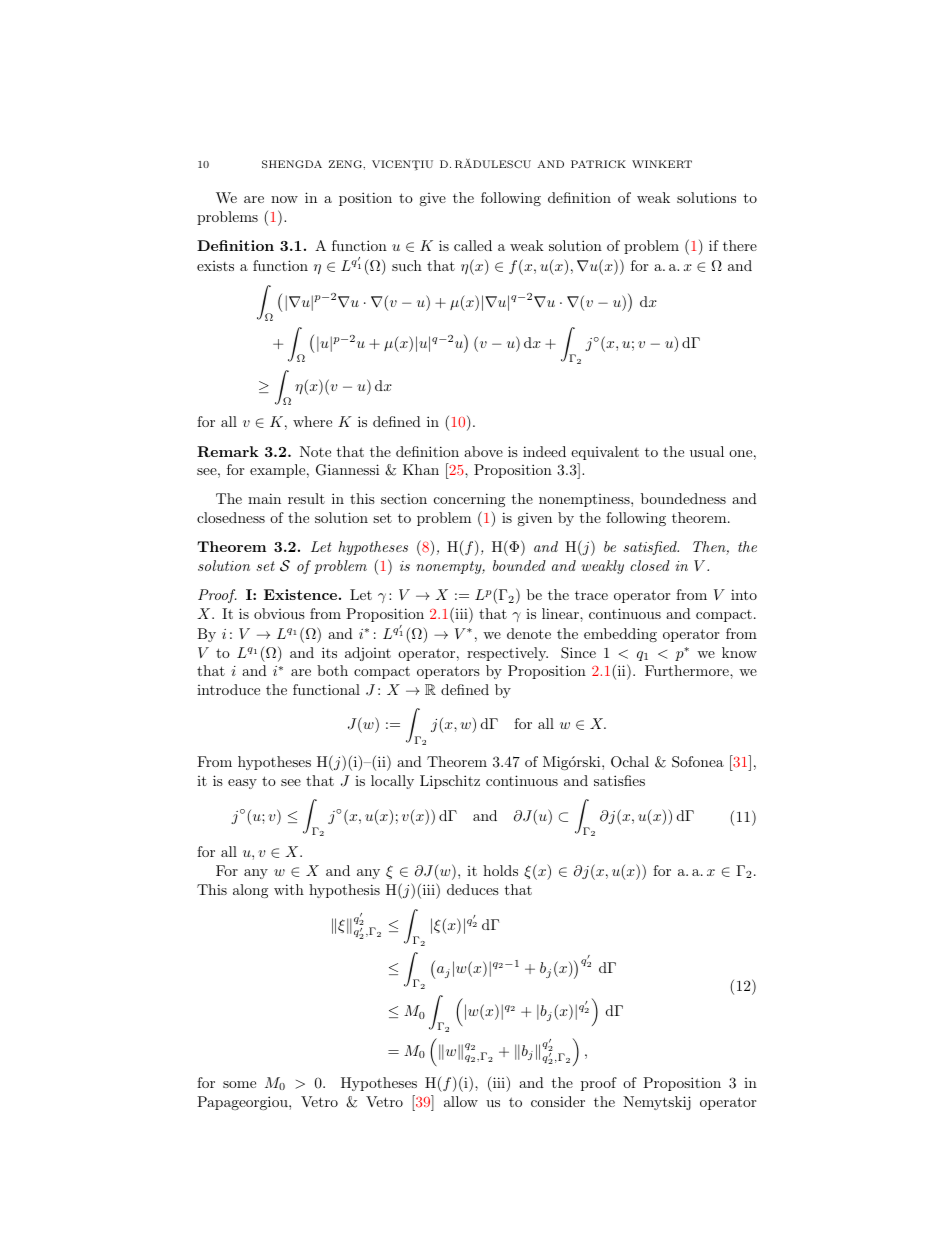 Image resolution: width=952 pixels, height=1233 pixels. What do you see at coordinates (292, 164) in the screenshot?
I see `SHENGDA` at bounding box center [292, 164].
